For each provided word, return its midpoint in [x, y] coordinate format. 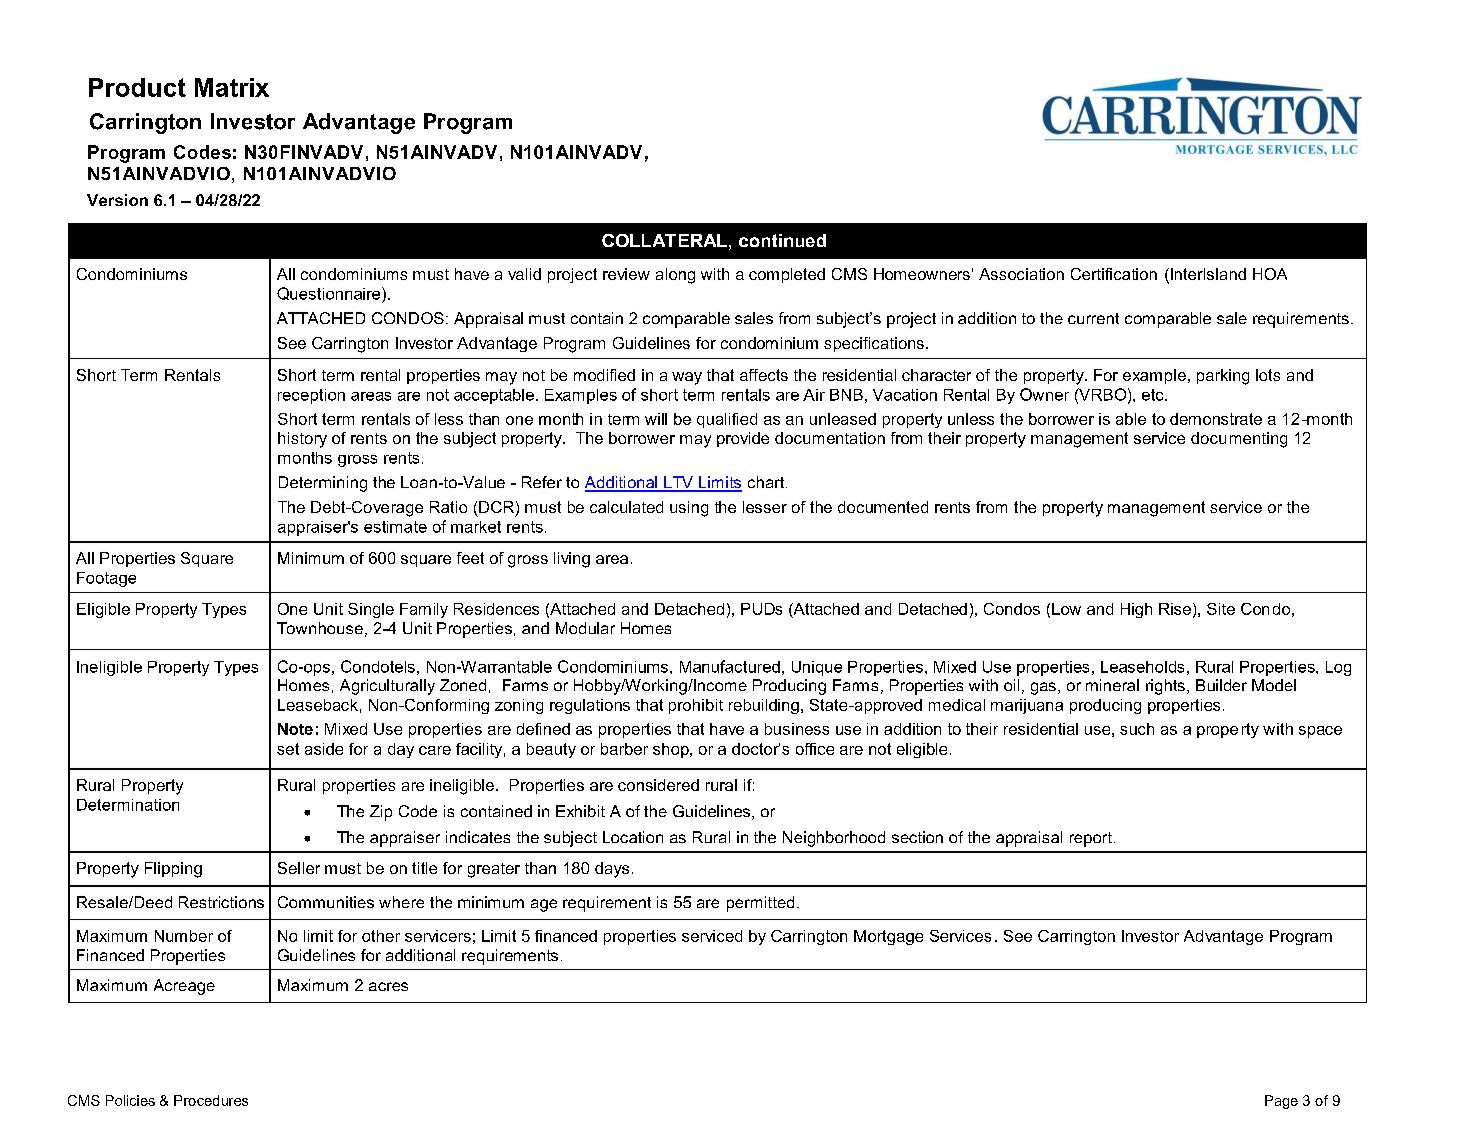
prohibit [696, 706]
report [1091, 839]
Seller [299, 868]
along [675, 276]
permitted [760, 904]
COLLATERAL [664, 240]
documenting [1239, 440]
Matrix [232, 87]
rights [1165, 687]
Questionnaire [330, 295]
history [302, 440]
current [1093, 318]
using [689, 509]
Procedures [211, 1100]
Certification [1114, 274]
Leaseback [318, 705]
